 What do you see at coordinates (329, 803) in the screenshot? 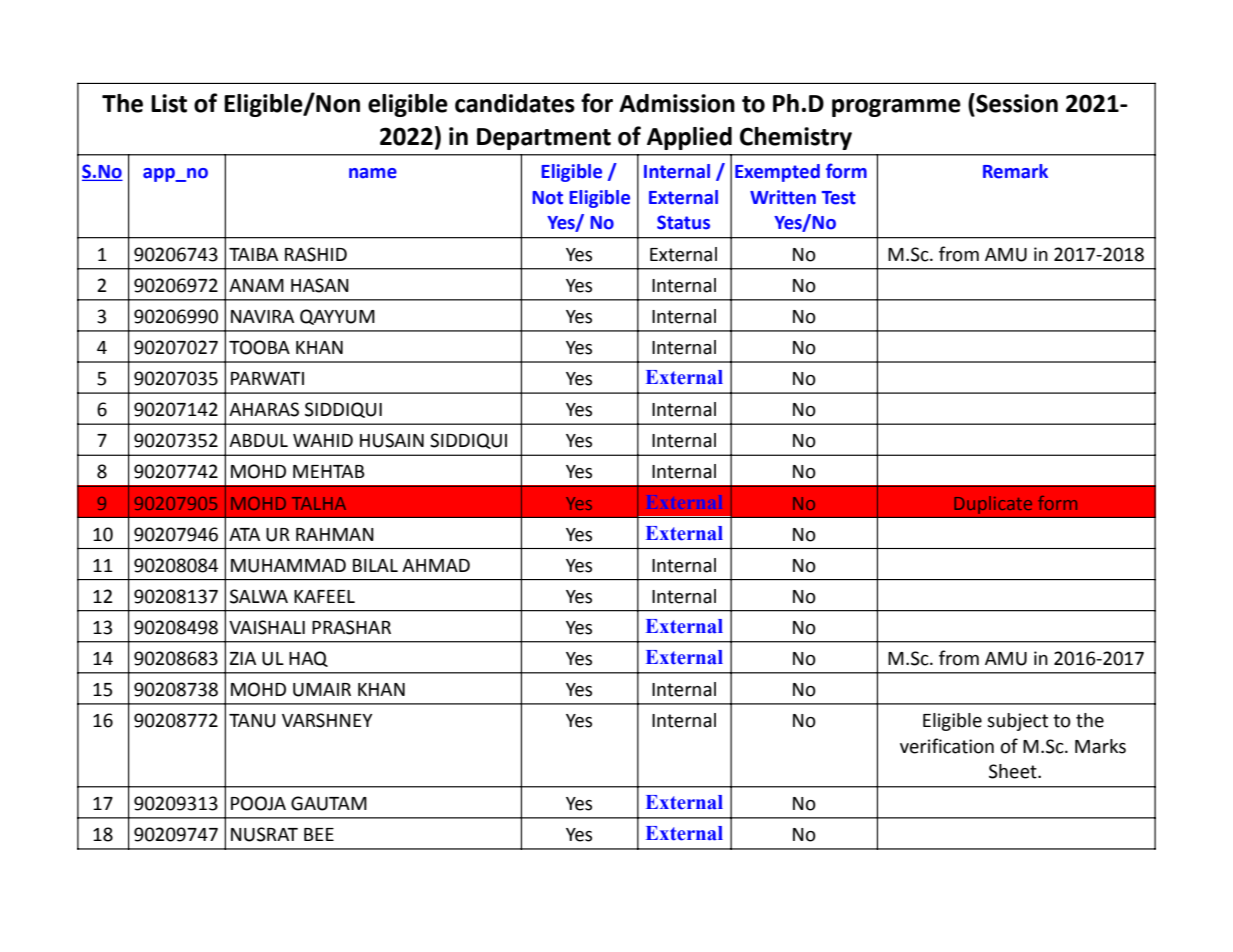
I see `GAUTAM` at bounding box center [329, 803].
